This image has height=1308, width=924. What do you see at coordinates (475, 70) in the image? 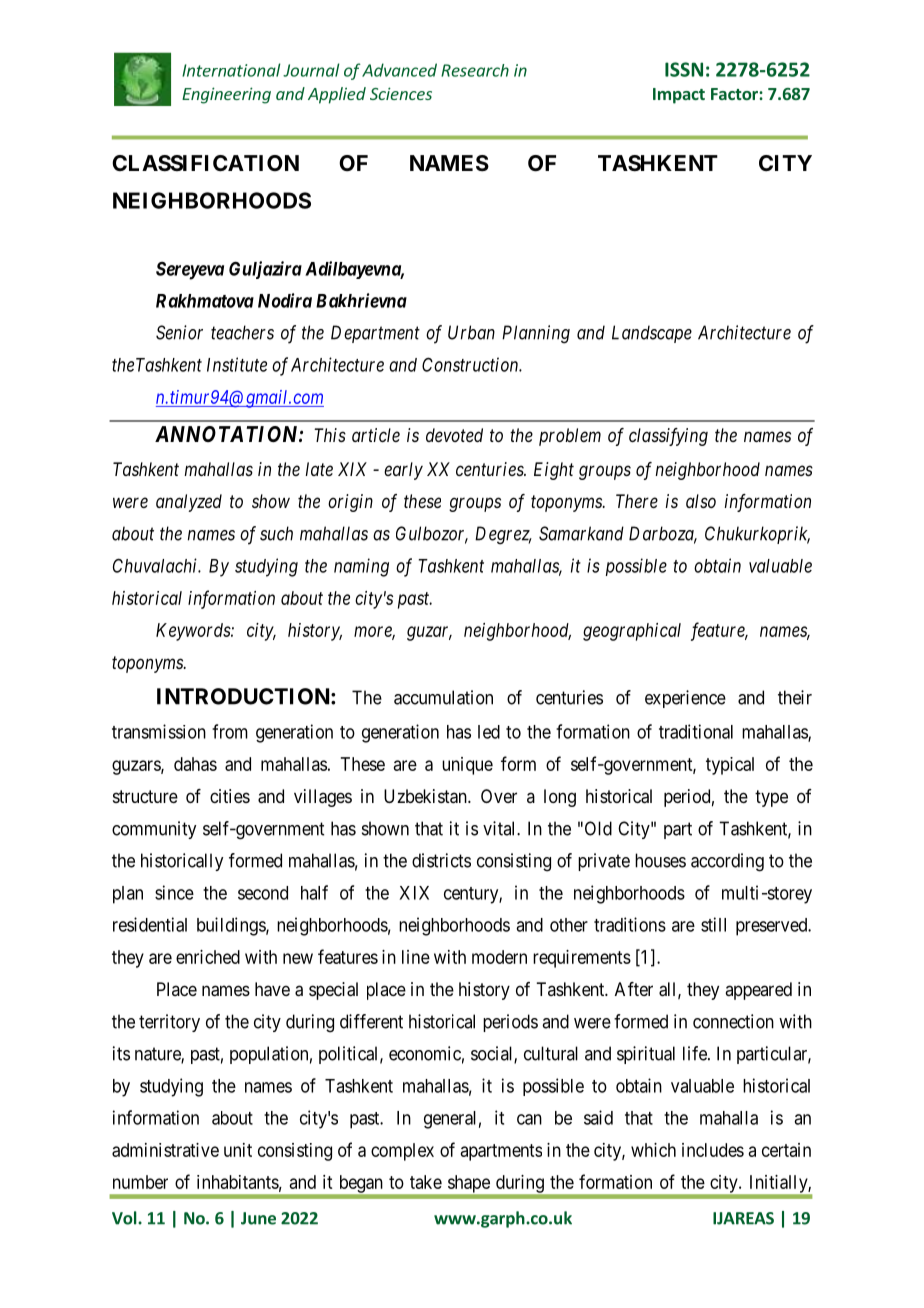
I see `Research` at bounding box center [475, 70].
